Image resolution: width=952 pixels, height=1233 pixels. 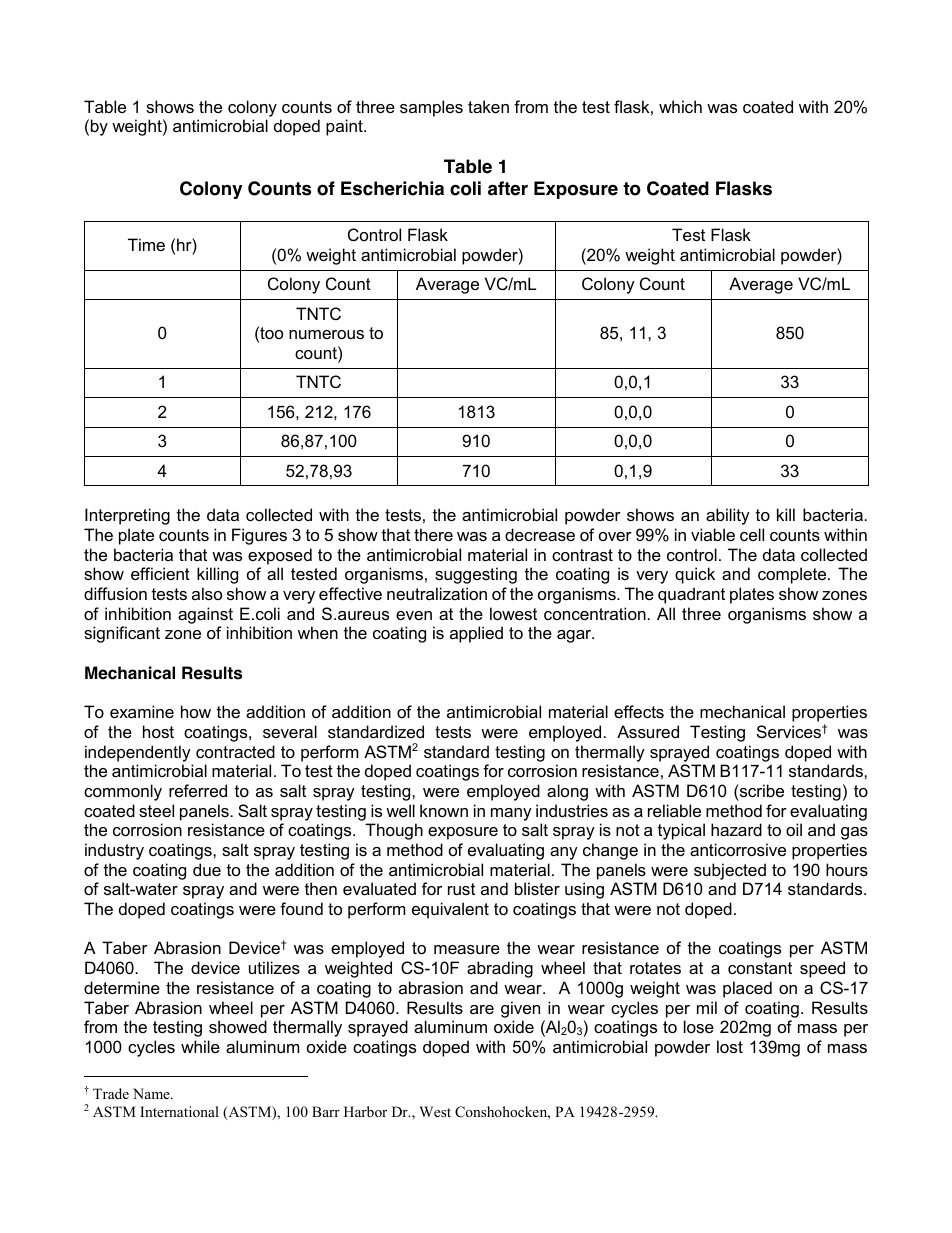 I want to click on paint, so click(x=345, y=127).
